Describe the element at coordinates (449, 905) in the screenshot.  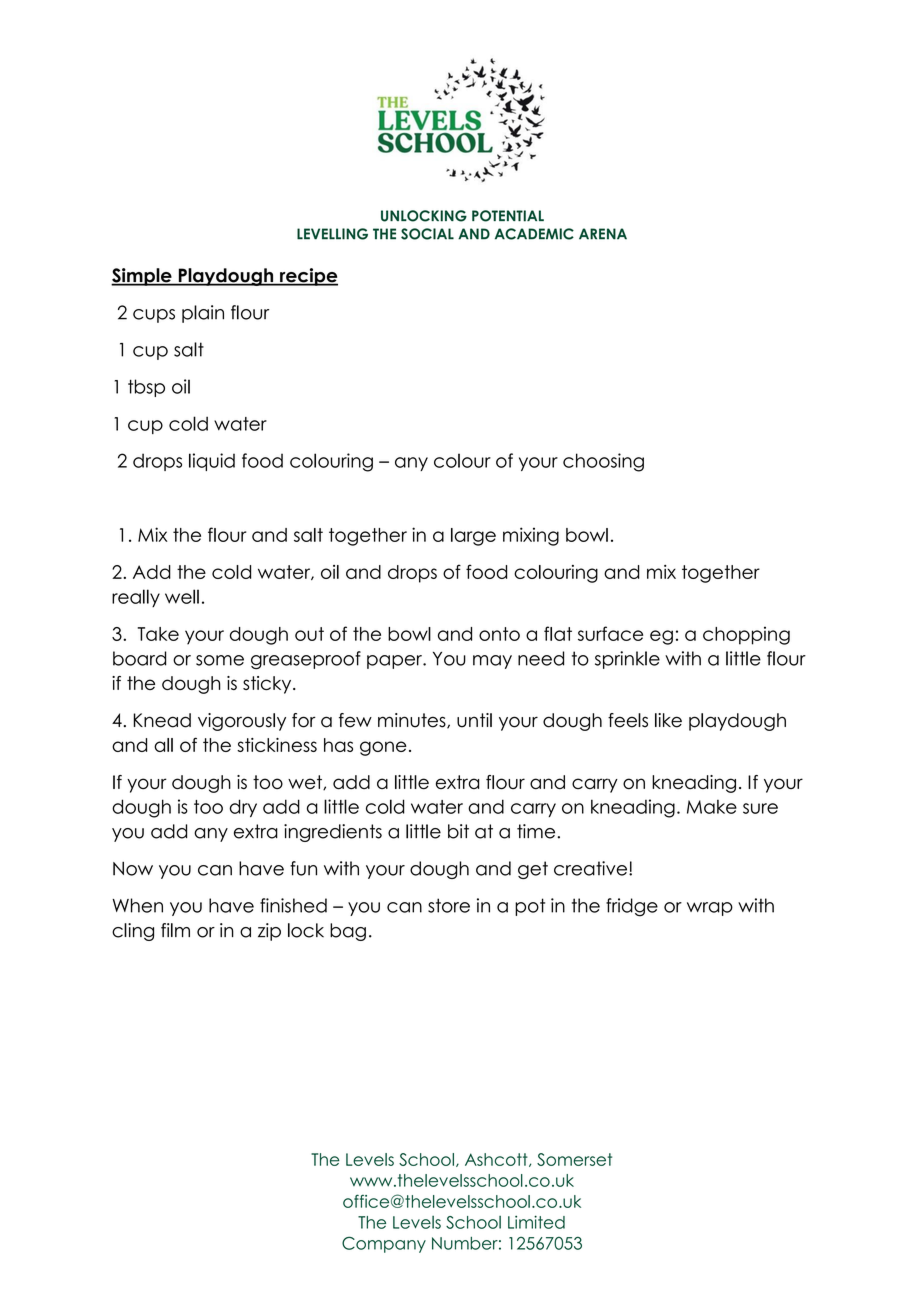
I see `store` at that location.
